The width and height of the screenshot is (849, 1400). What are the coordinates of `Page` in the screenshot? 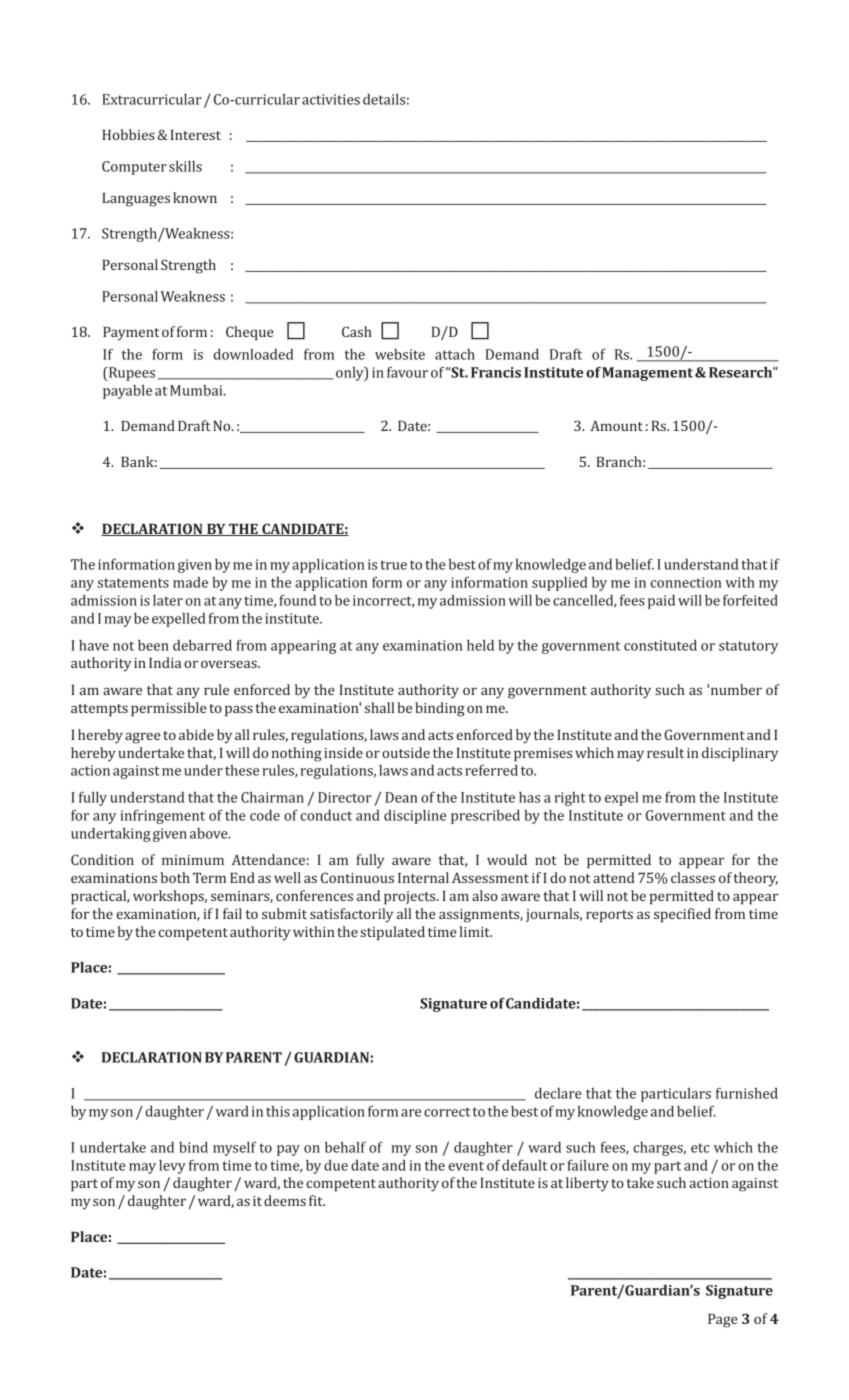 It's located at (723, 1321).
